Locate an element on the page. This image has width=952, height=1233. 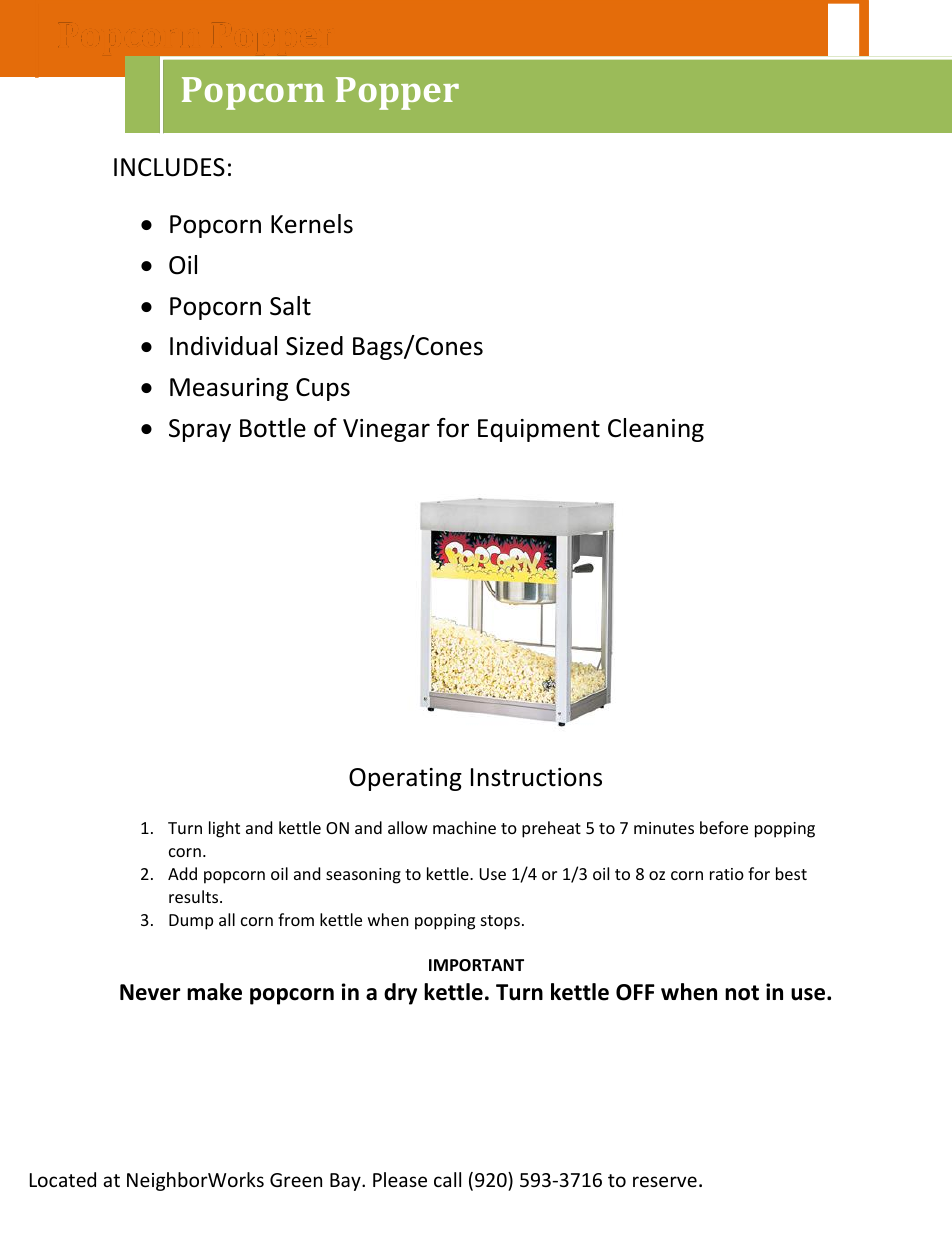
Popper is located at coordinates (397, 93).
